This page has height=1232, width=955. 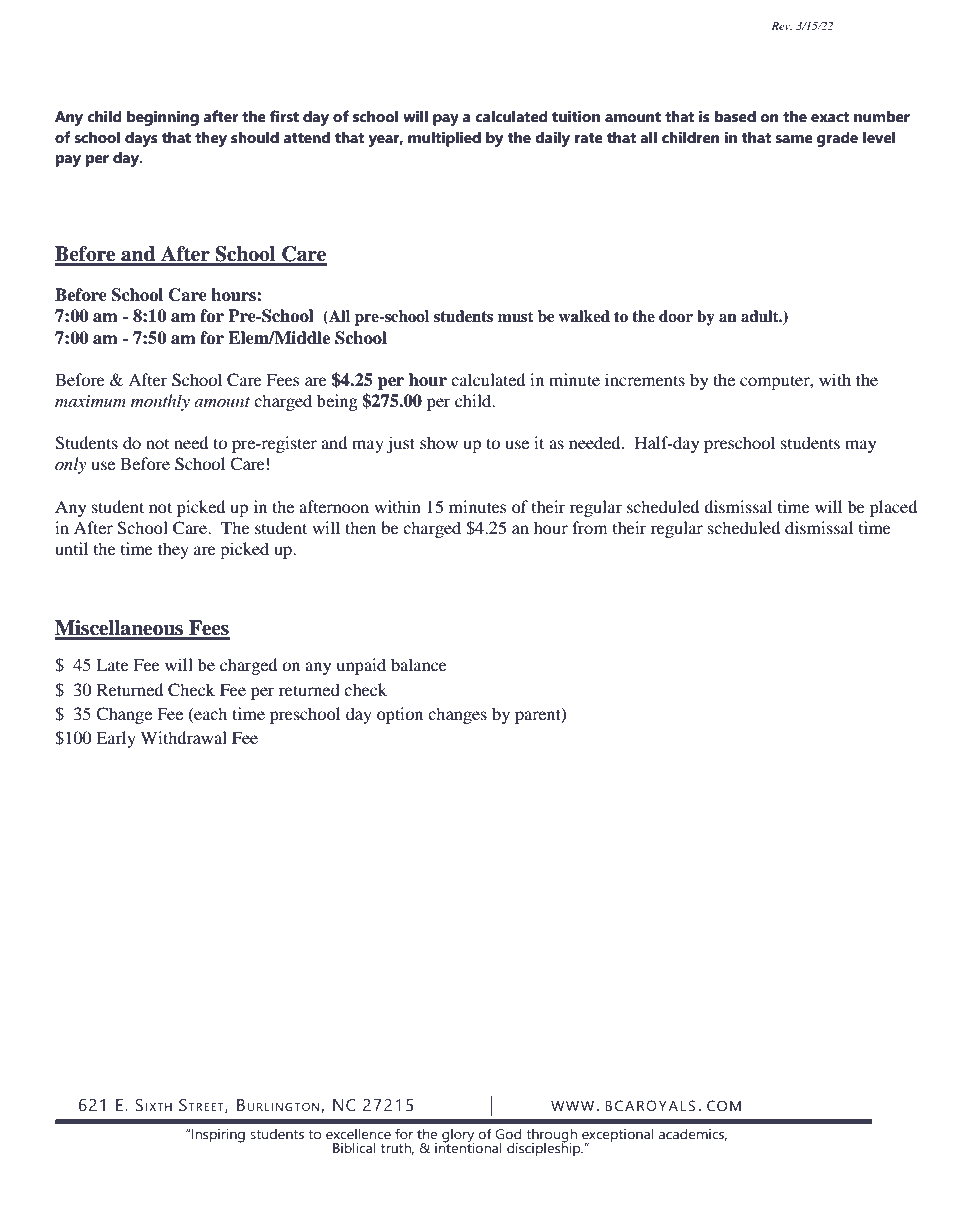 What do you see at coordinates (444, 139) in the page?
I see `multiplied` at bounding box center [444, 139].
